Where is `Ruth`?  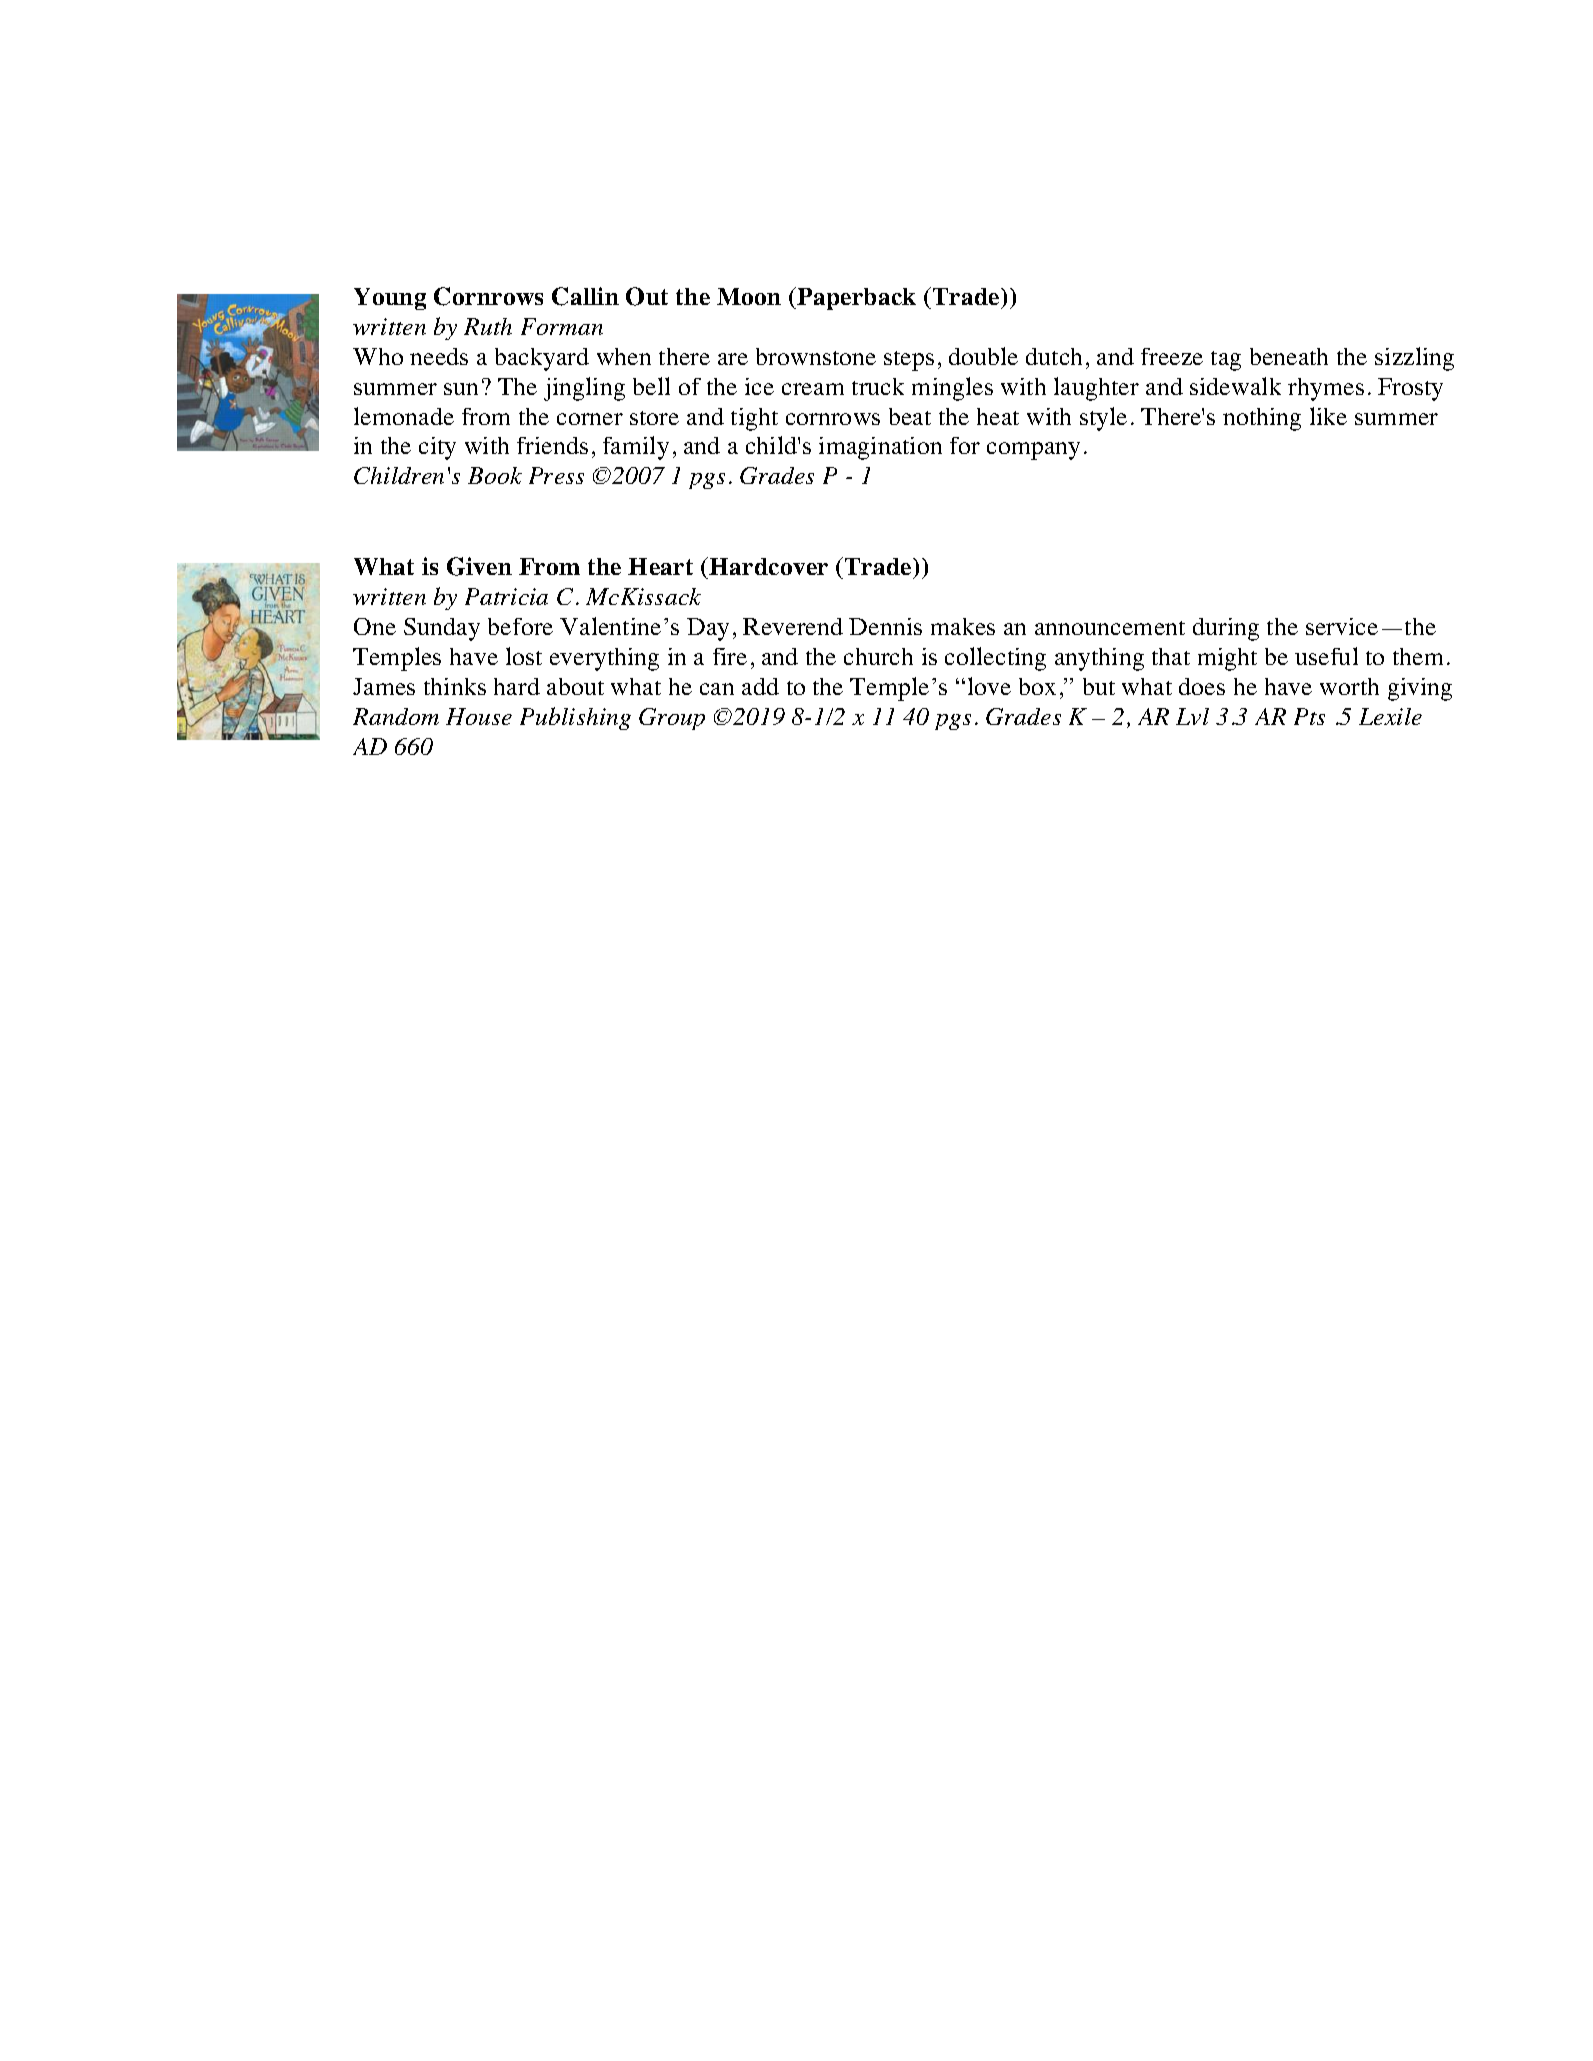
Ruth is located at coordinates (488, 326).
